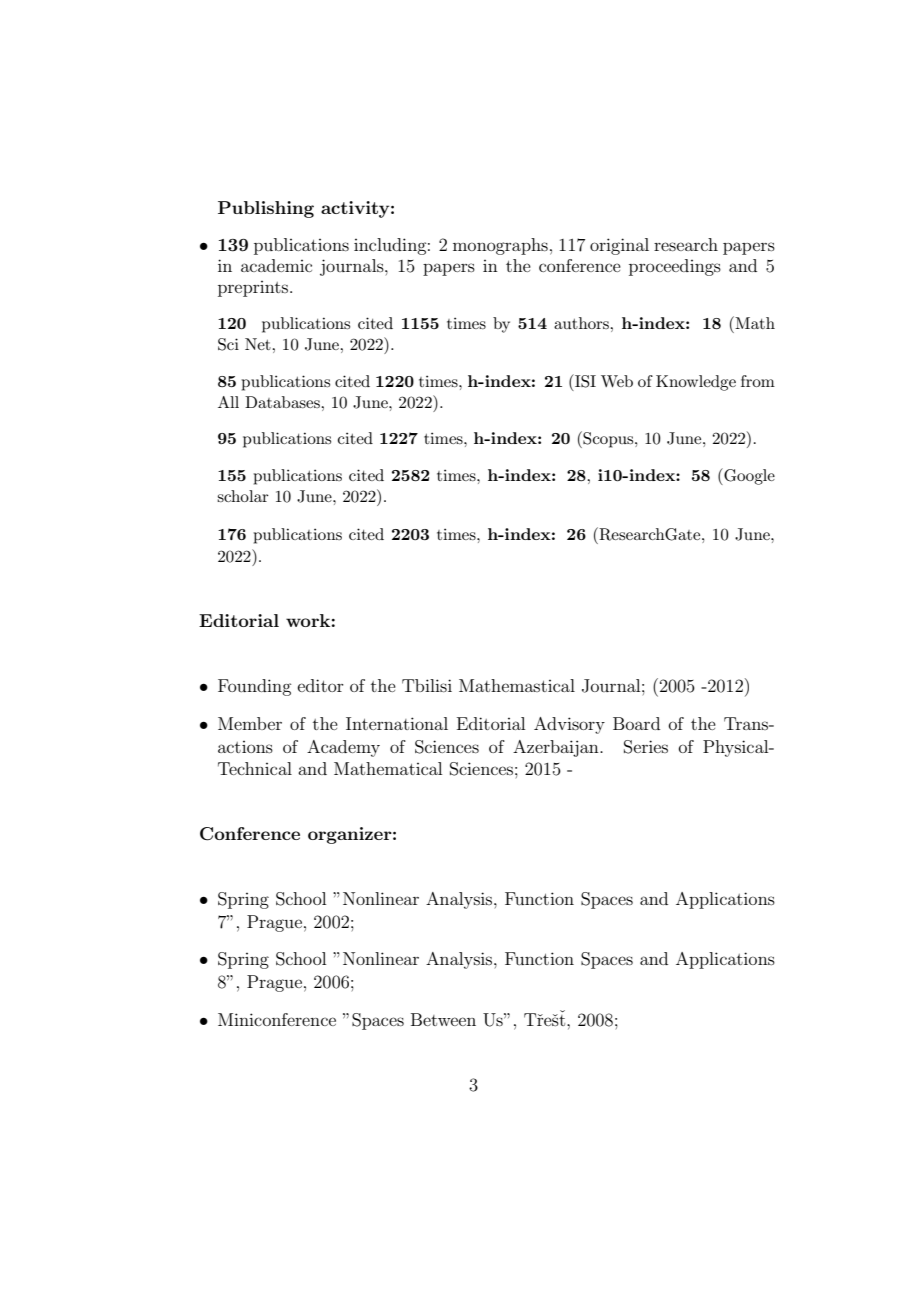 This screenshot has width=924, height=1308. What do you see at coordinates (443, 1019) in the screenshot?
I see `Between` at bounding box center [443, 1019].
